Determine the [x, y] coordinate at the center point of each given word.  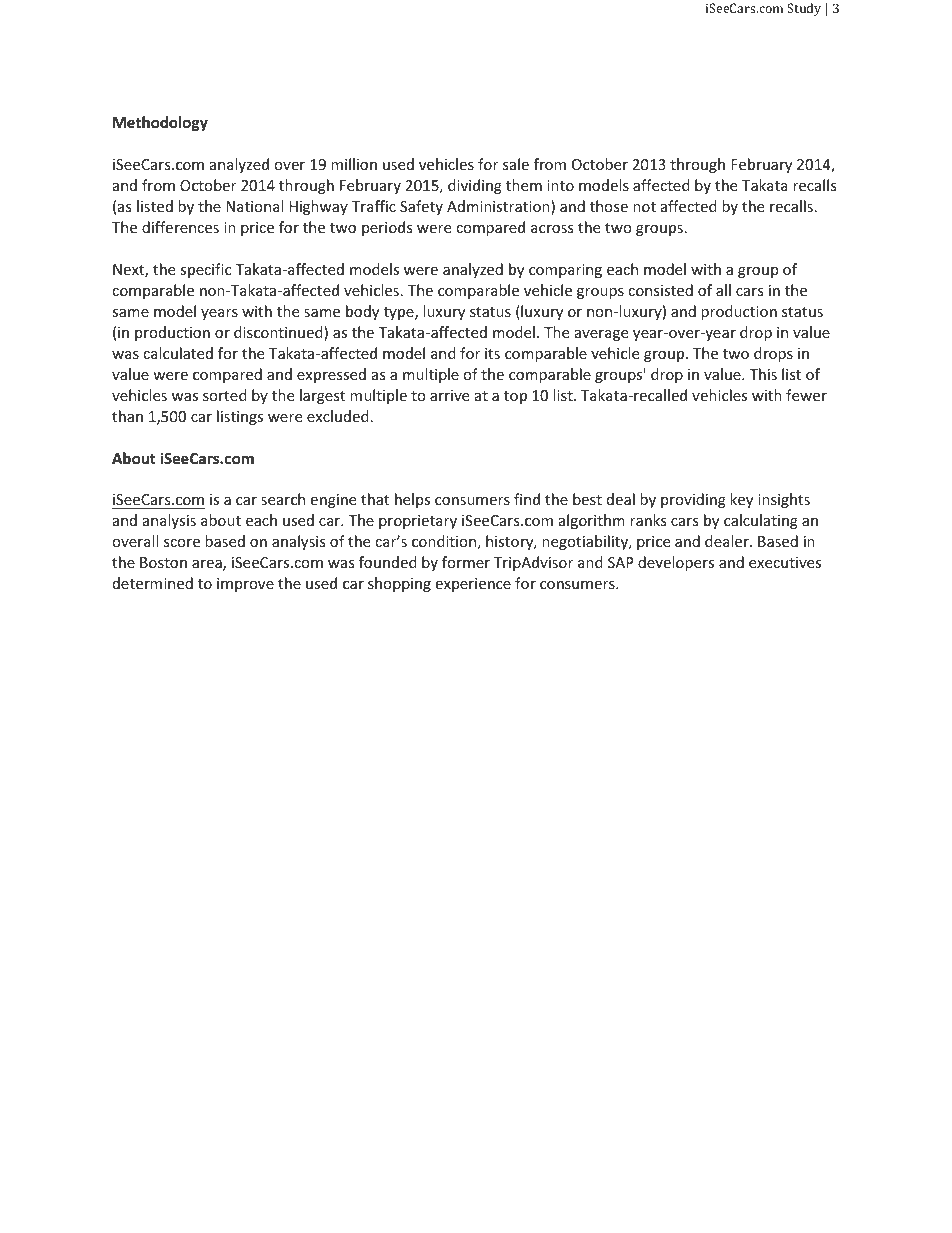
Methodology [160, 123]
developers [676, 563]
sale [516, 164]
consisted [660, 290]
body [362, 312]
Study [804, 9]
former [466, 562]
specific [205, 270]
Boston [163, 562]
